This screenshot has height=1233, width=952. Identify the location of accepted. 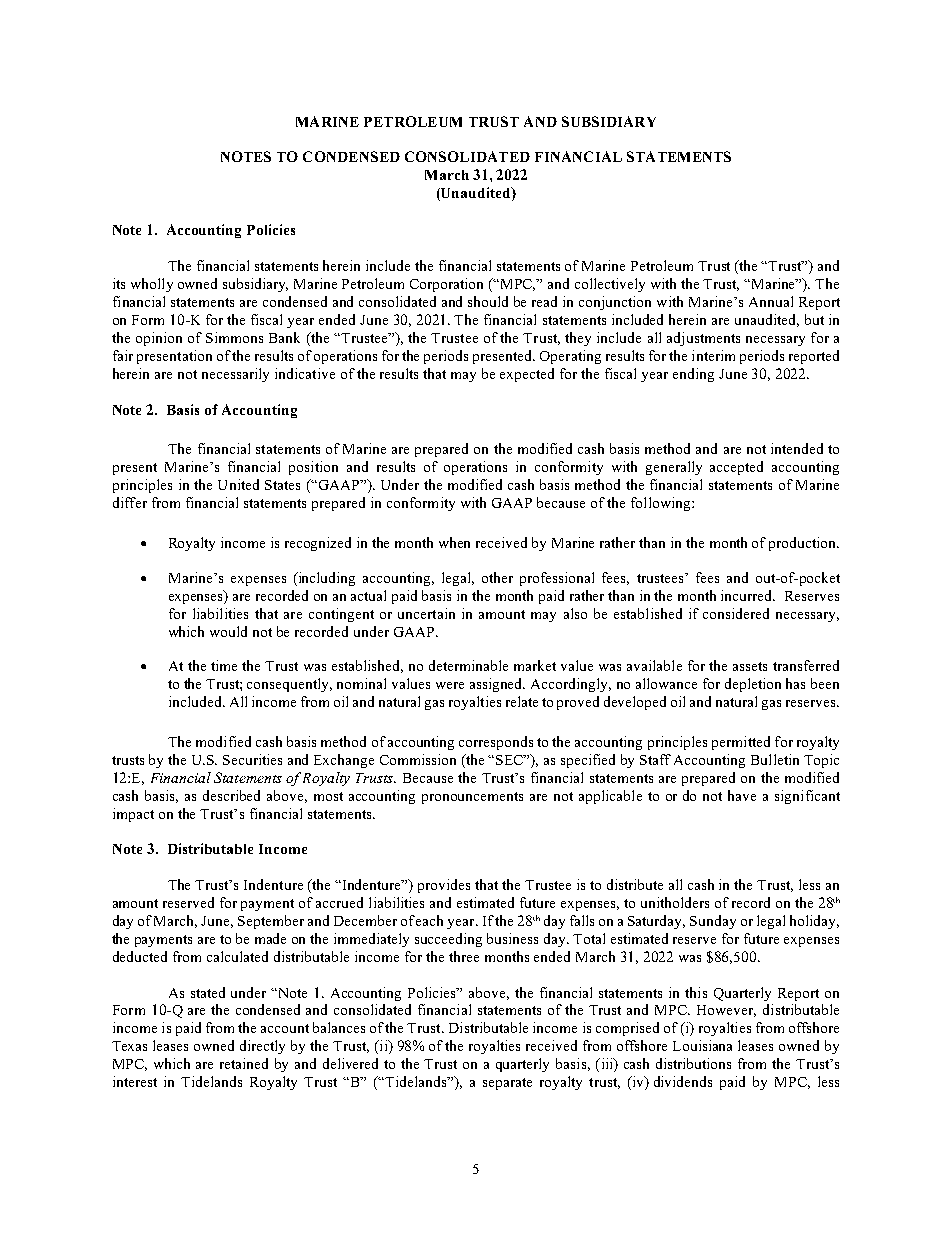
(736, 468).
